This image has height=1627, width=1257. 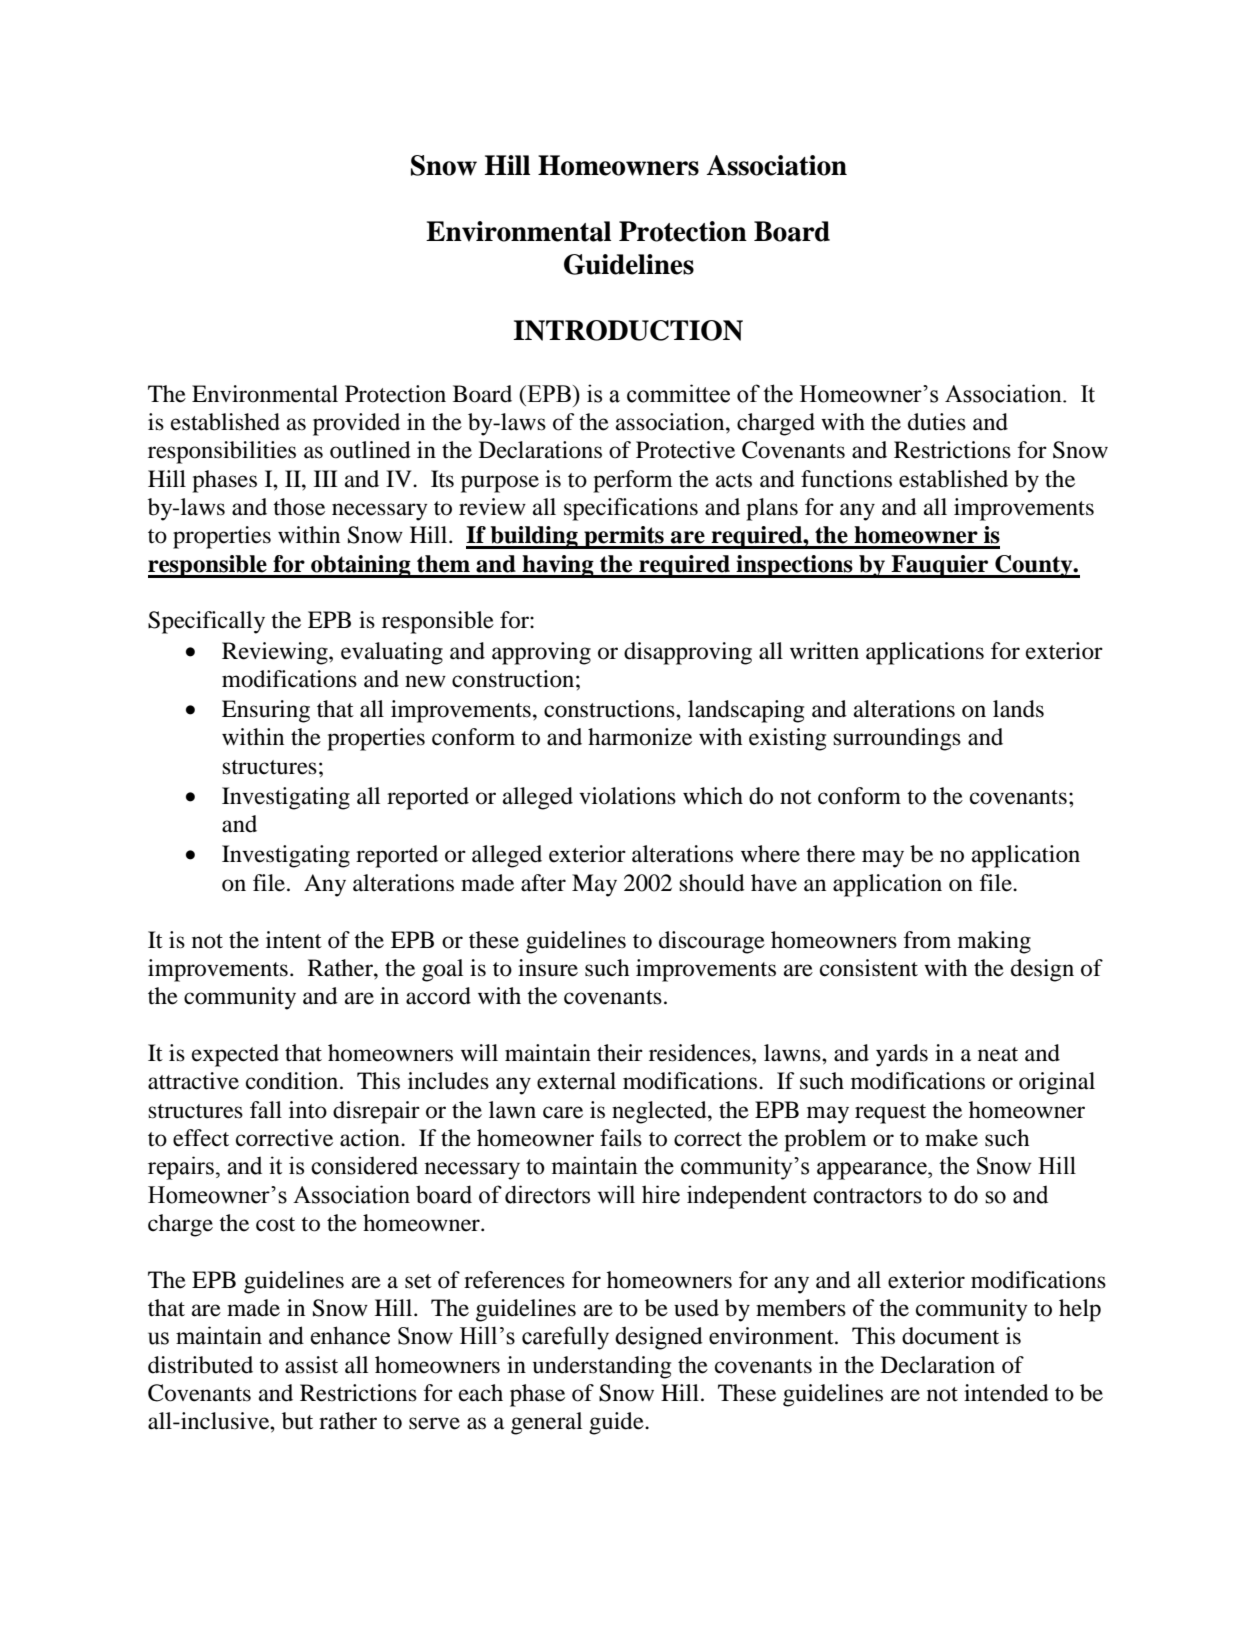 What do you see at coordinates (294, 940) in the image?
I see `intent` at bounding box center [294, 940].
